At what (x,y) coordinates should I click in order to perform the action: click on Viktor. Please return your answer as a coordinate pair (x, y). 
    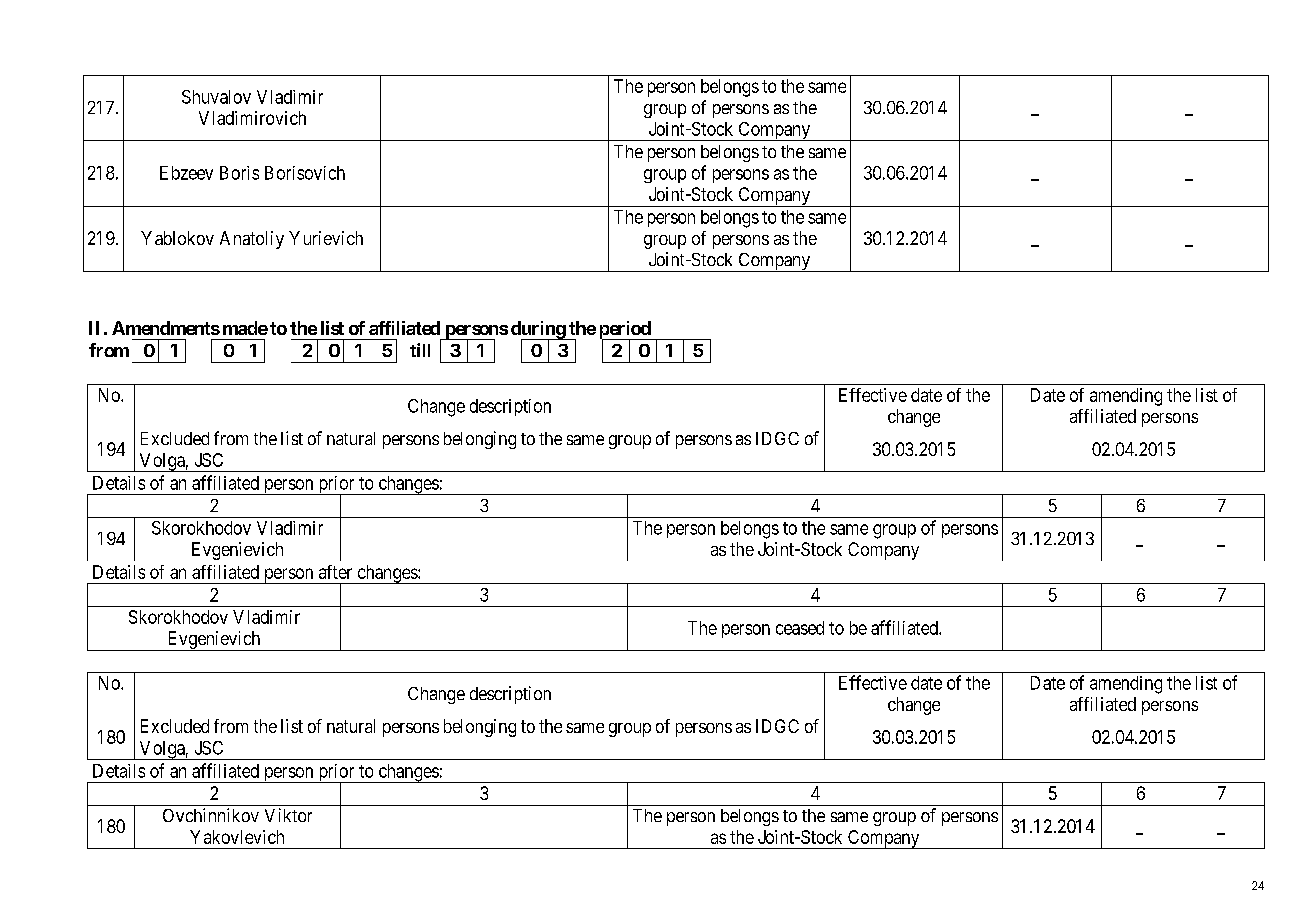
    Looking at the image, I should click on (288, 815).
